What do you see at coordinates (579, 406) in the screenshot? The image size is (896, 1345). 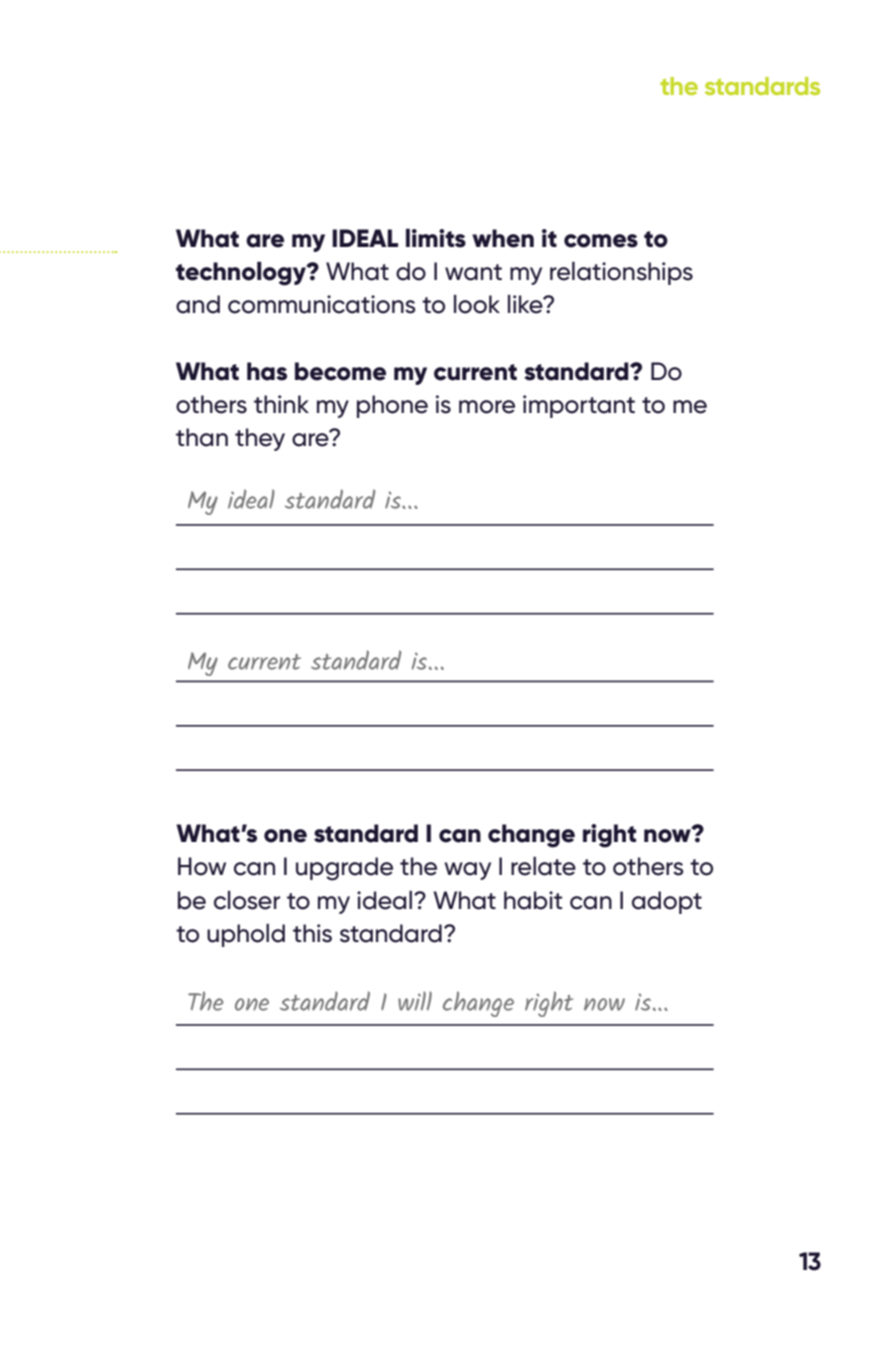 I see `important` at bounding box center [579, 406].
